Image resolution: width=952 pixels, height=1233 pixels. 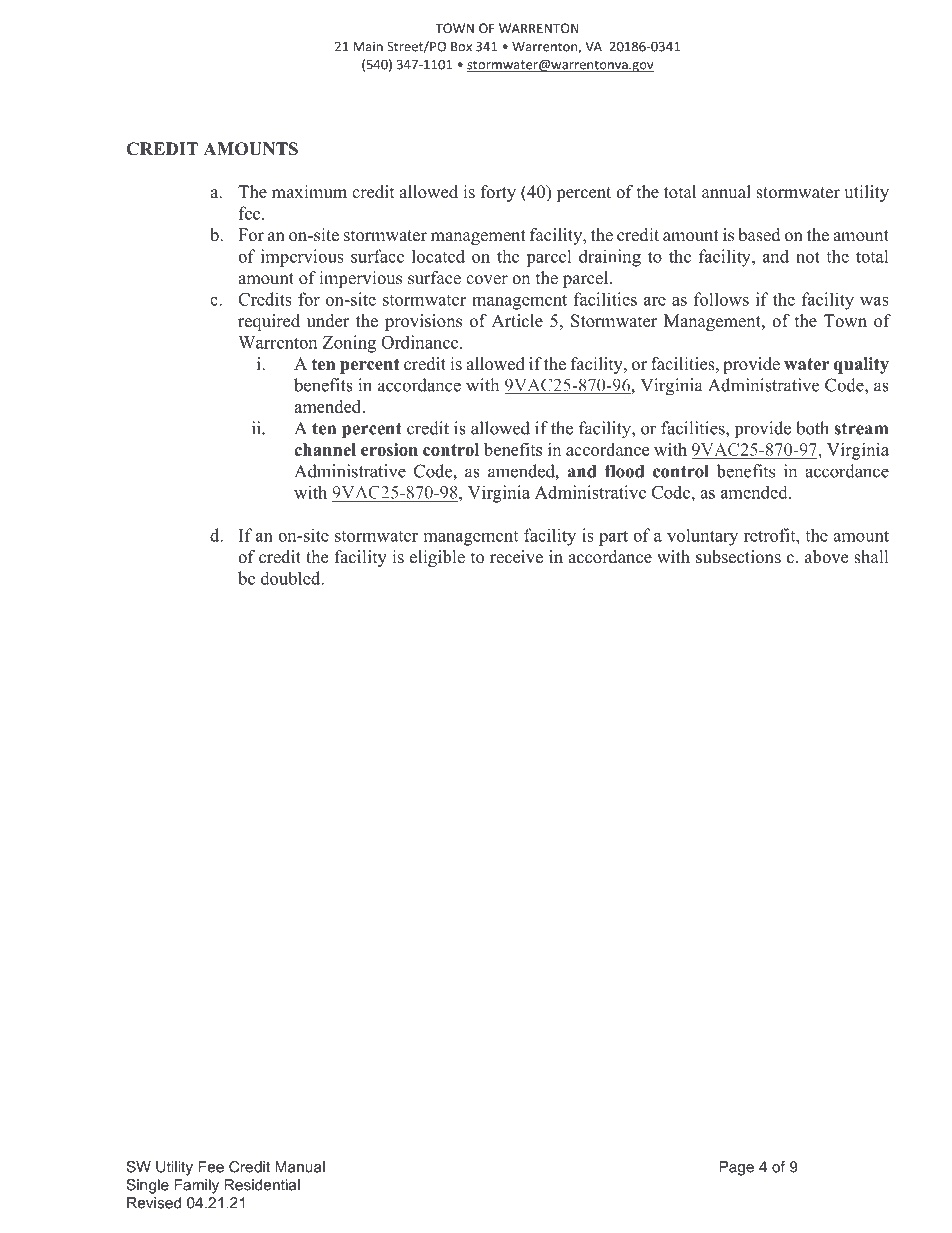 I want to click on Article, so click(x=517, y=321).
